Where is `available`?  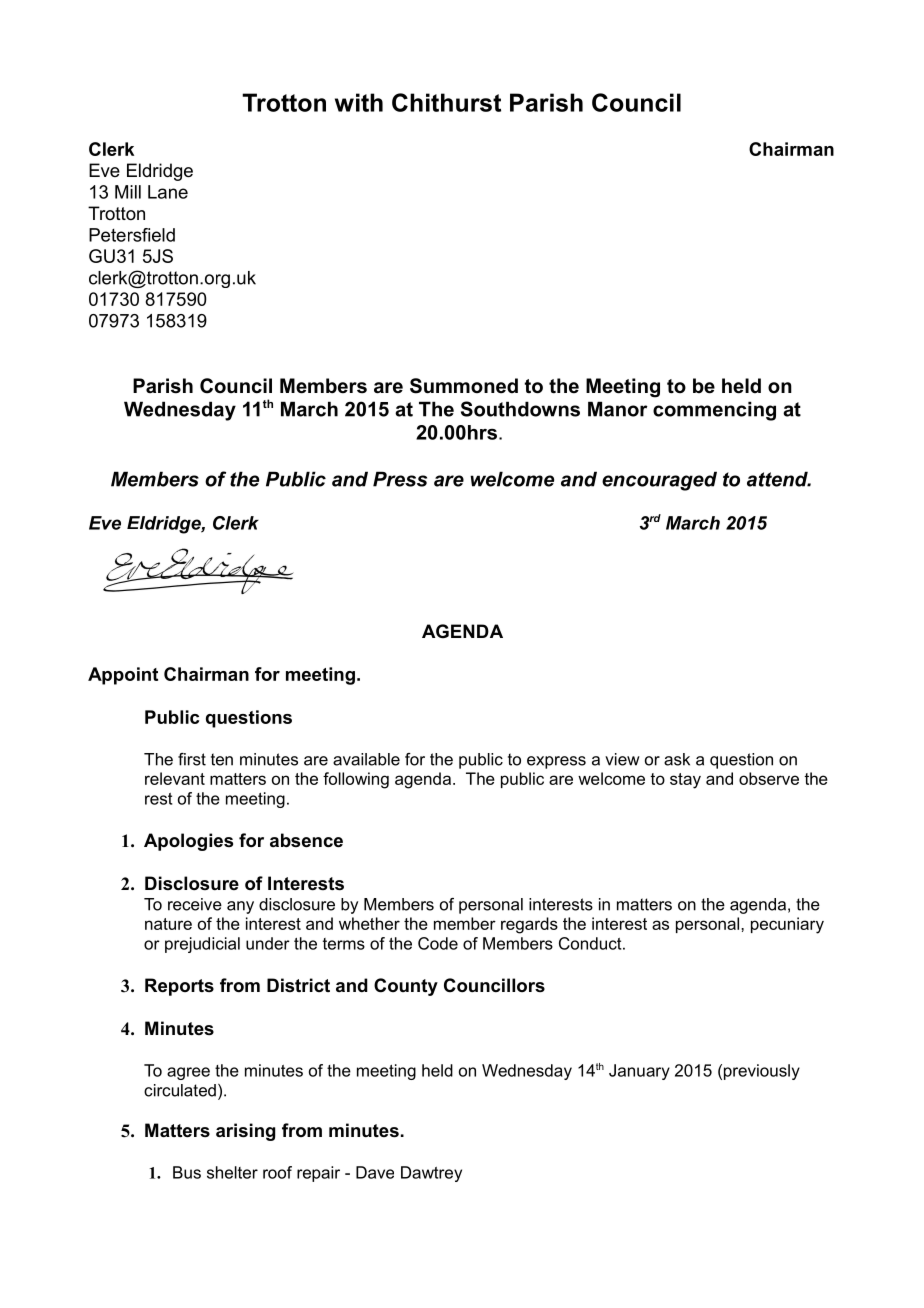 available is located at coordinates (366, 759).
